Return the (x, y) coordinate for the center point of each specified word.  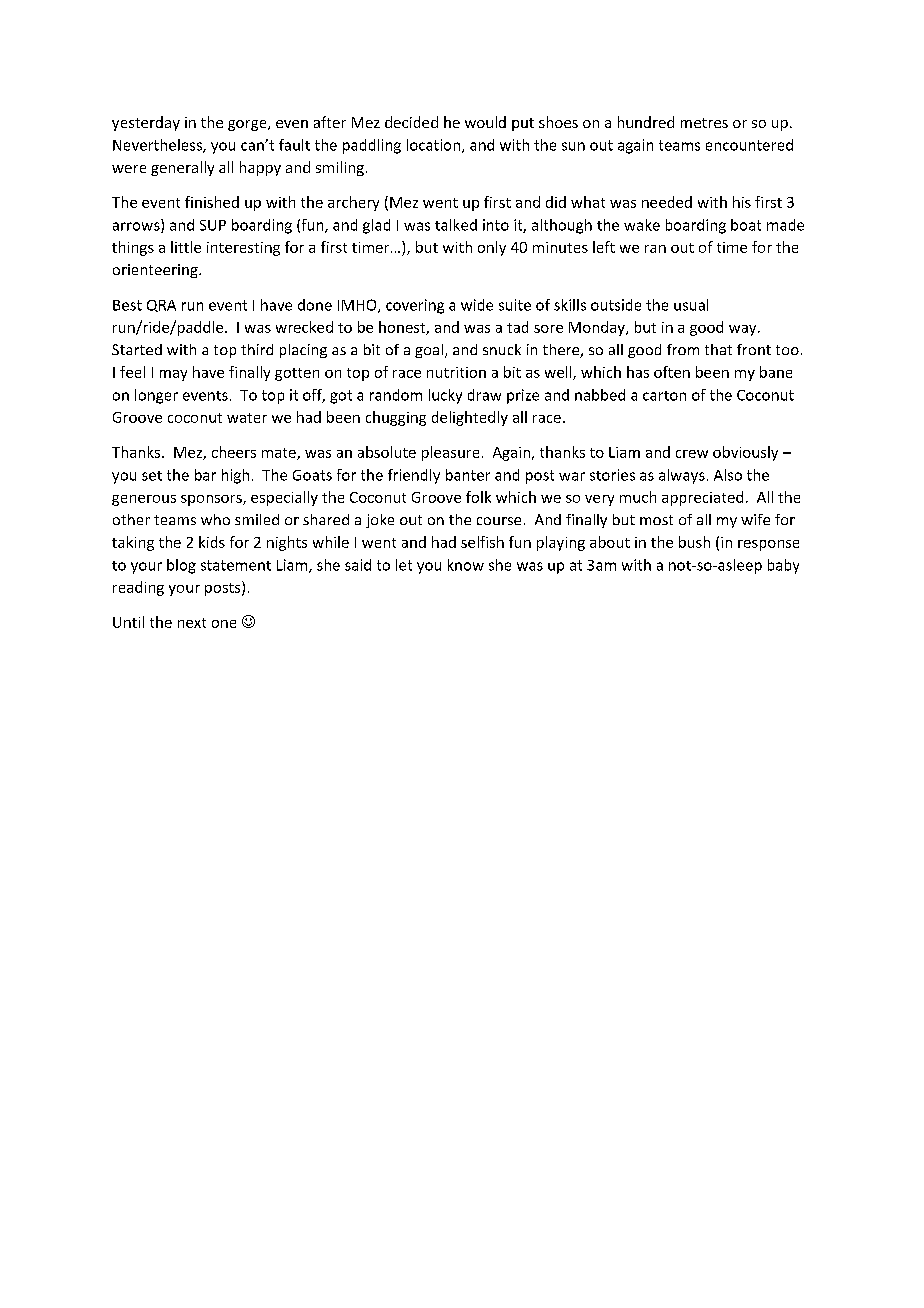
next (192, 623)
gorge (248, 125)
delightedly (470, 418)
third (257, 349)
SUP (213, 225)
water (247, 418)
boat (746, 225)
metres (704, 123)
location (433, 145)
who (215, 519)
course (499, 521)
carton (664, 396)
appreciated (702, 498)
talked (456, 225)
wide (477, 305)
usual (691, 305)
